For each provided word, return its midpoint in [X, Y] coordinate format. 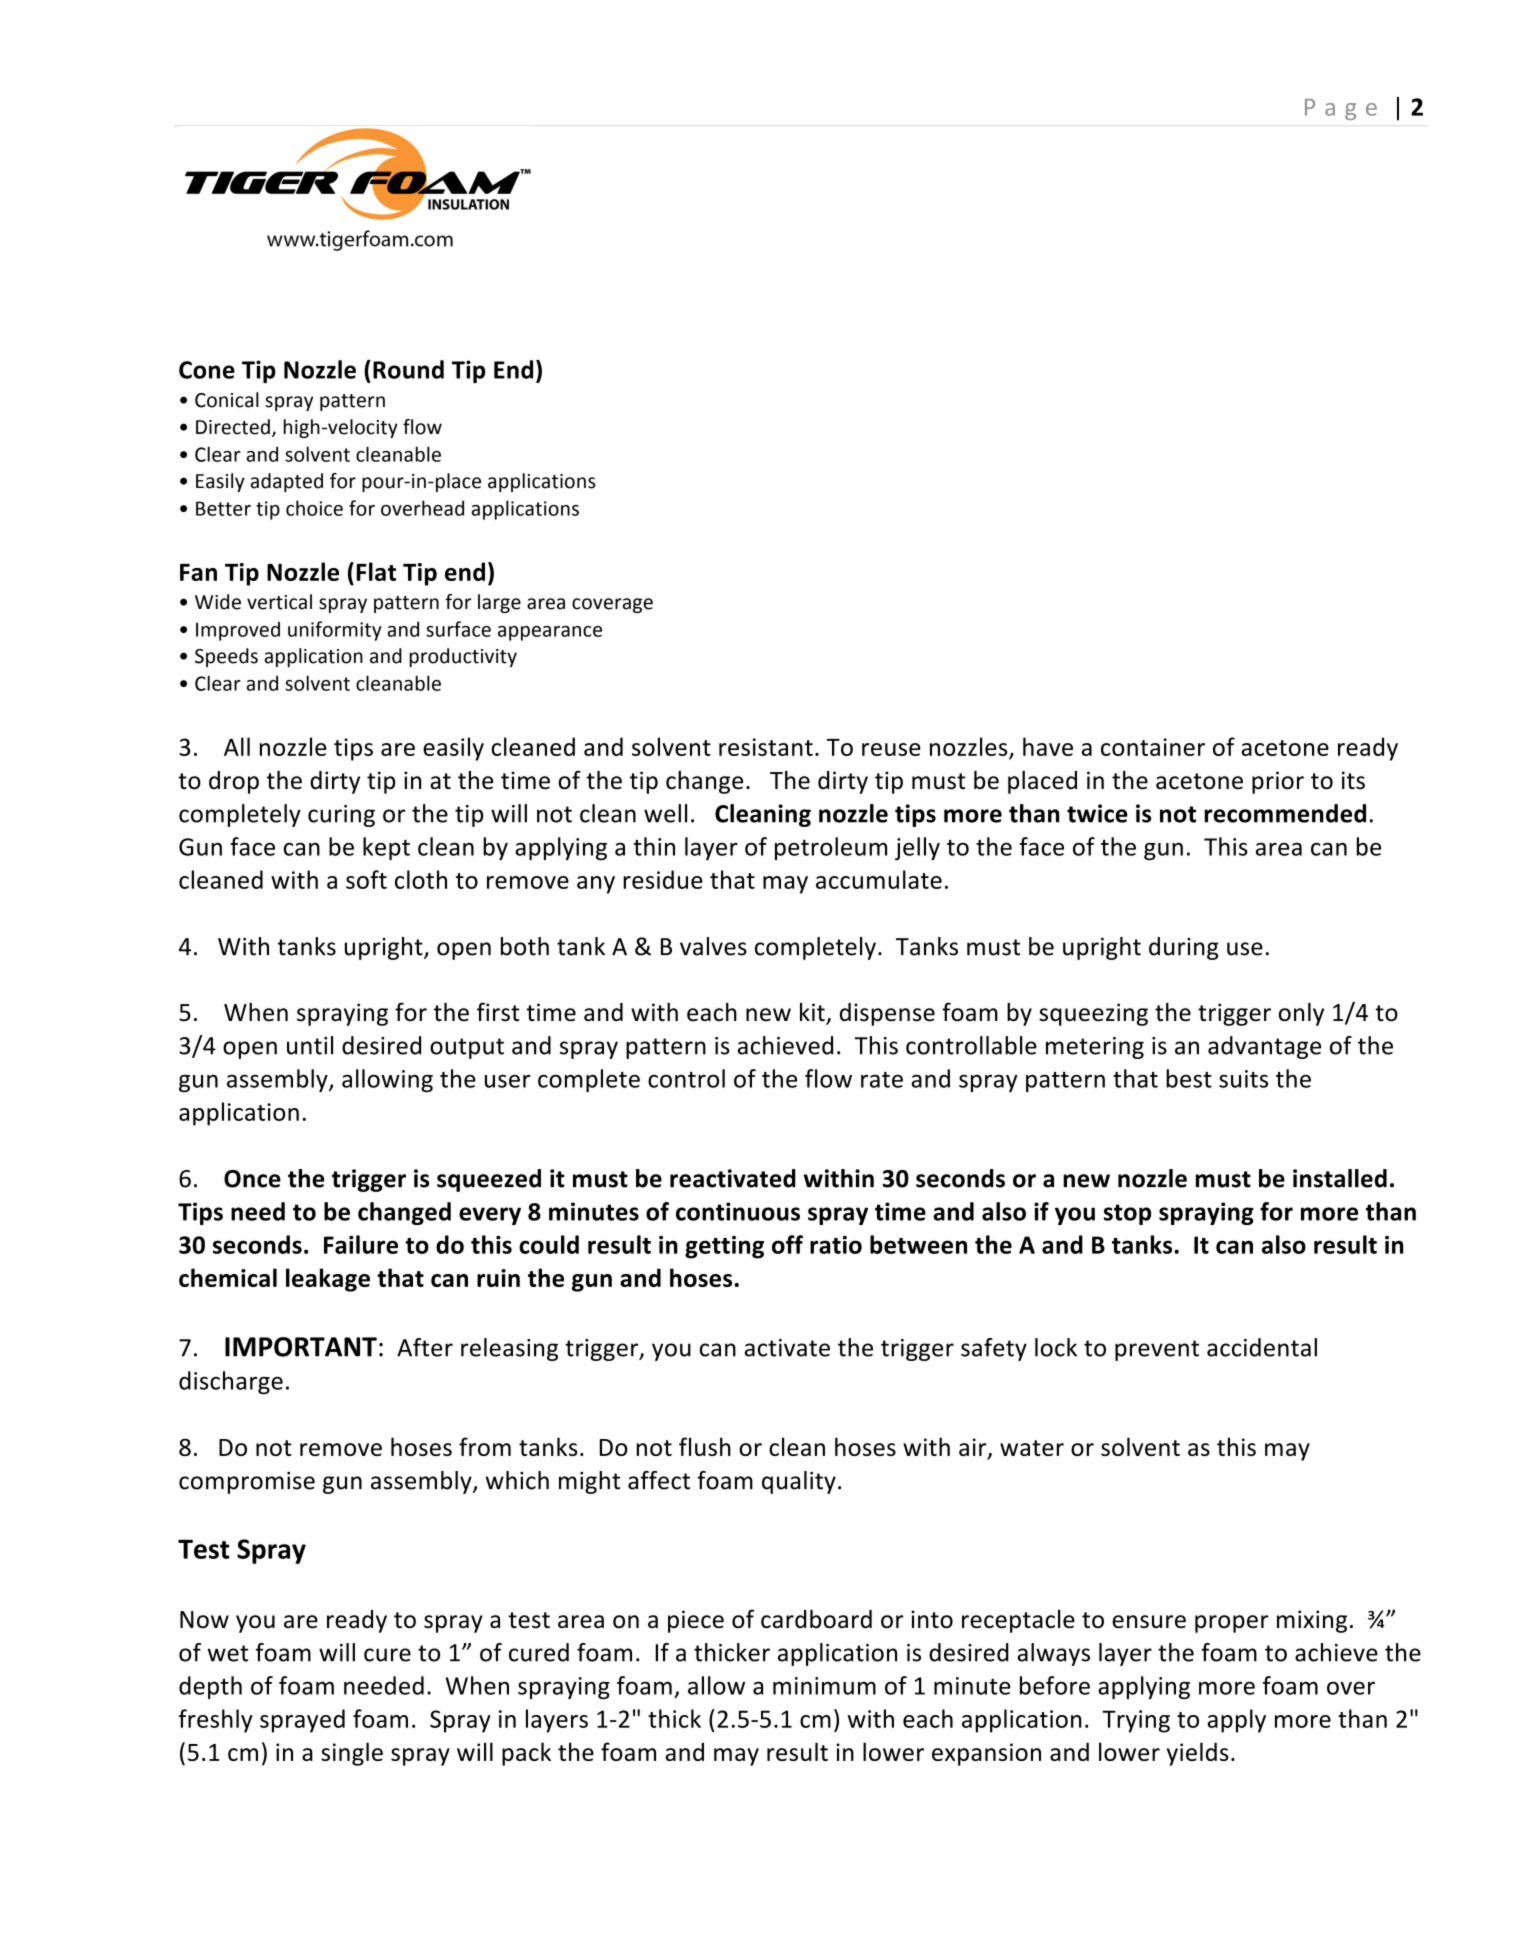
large [499, 603]
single [352, 1754]
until [310, 1045]
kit [813, 1013]
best [1189, 1078]
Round [408, 369]
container [1153, 747]
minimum [824, 1686]
